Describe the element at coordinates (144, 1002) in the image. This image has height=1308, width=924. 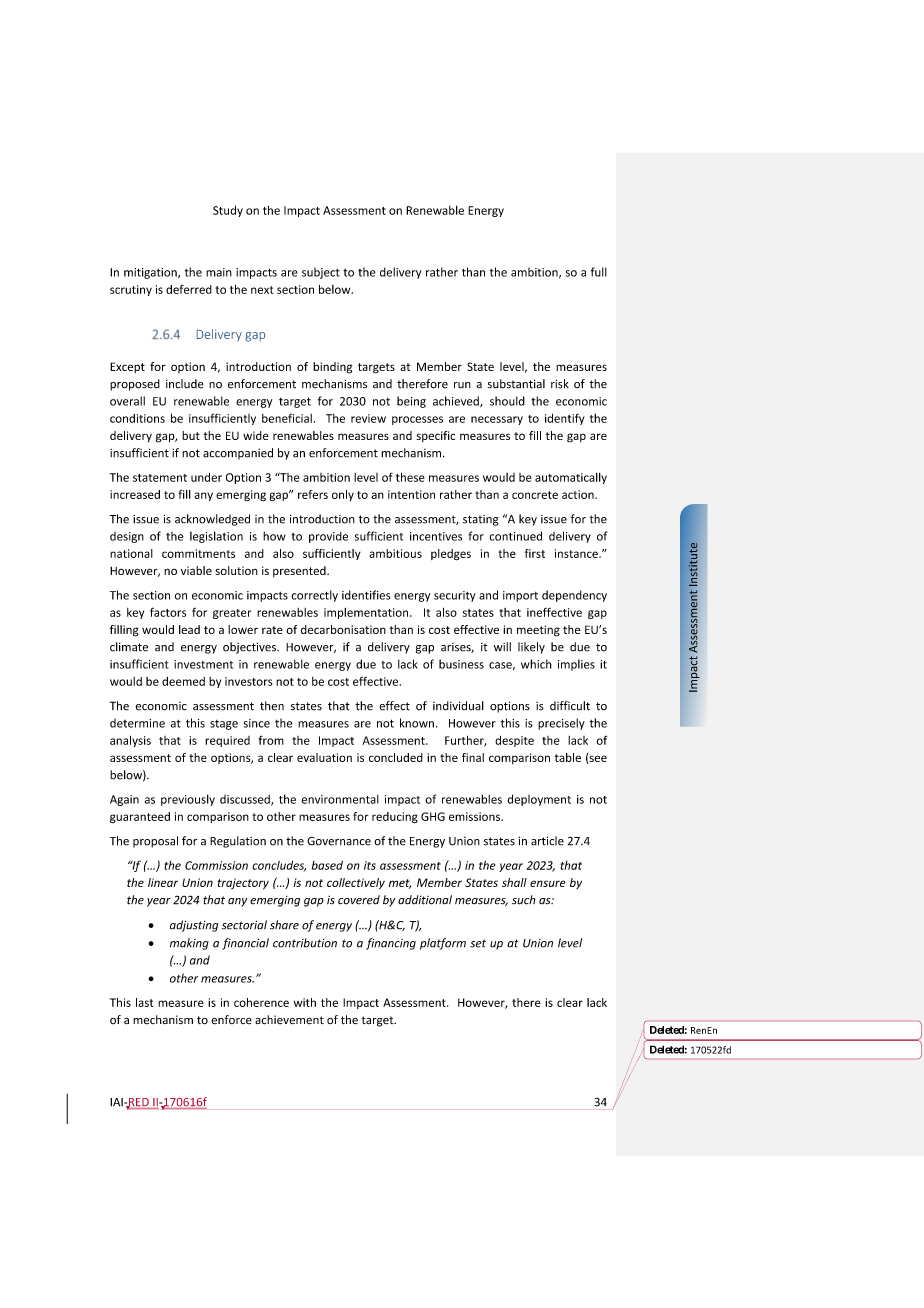
I see `last` at that location.
